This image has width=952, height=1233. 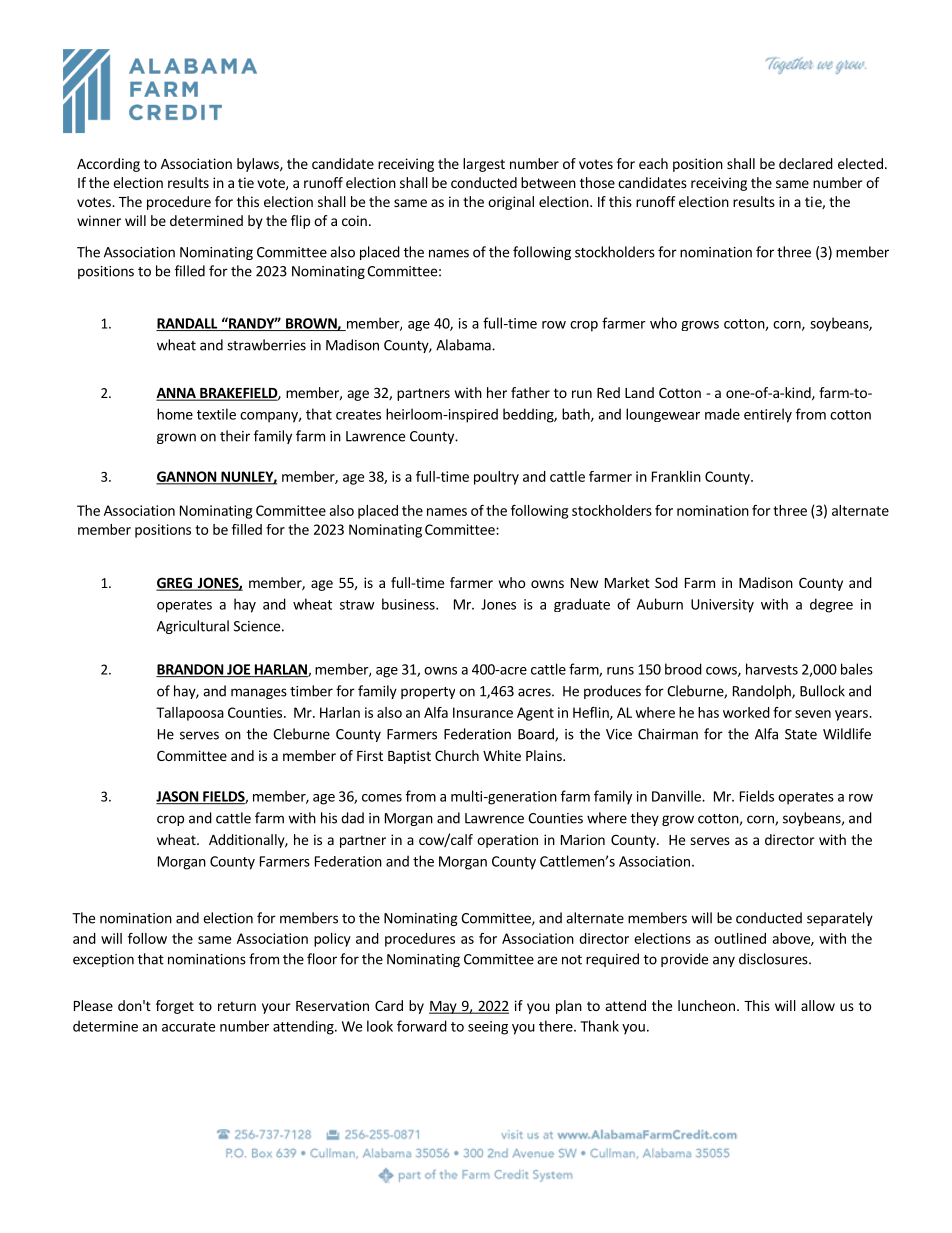 What do you see at coordinates (768, 415) in the image?
I see `entirely` at bounding box center [768, 415].
